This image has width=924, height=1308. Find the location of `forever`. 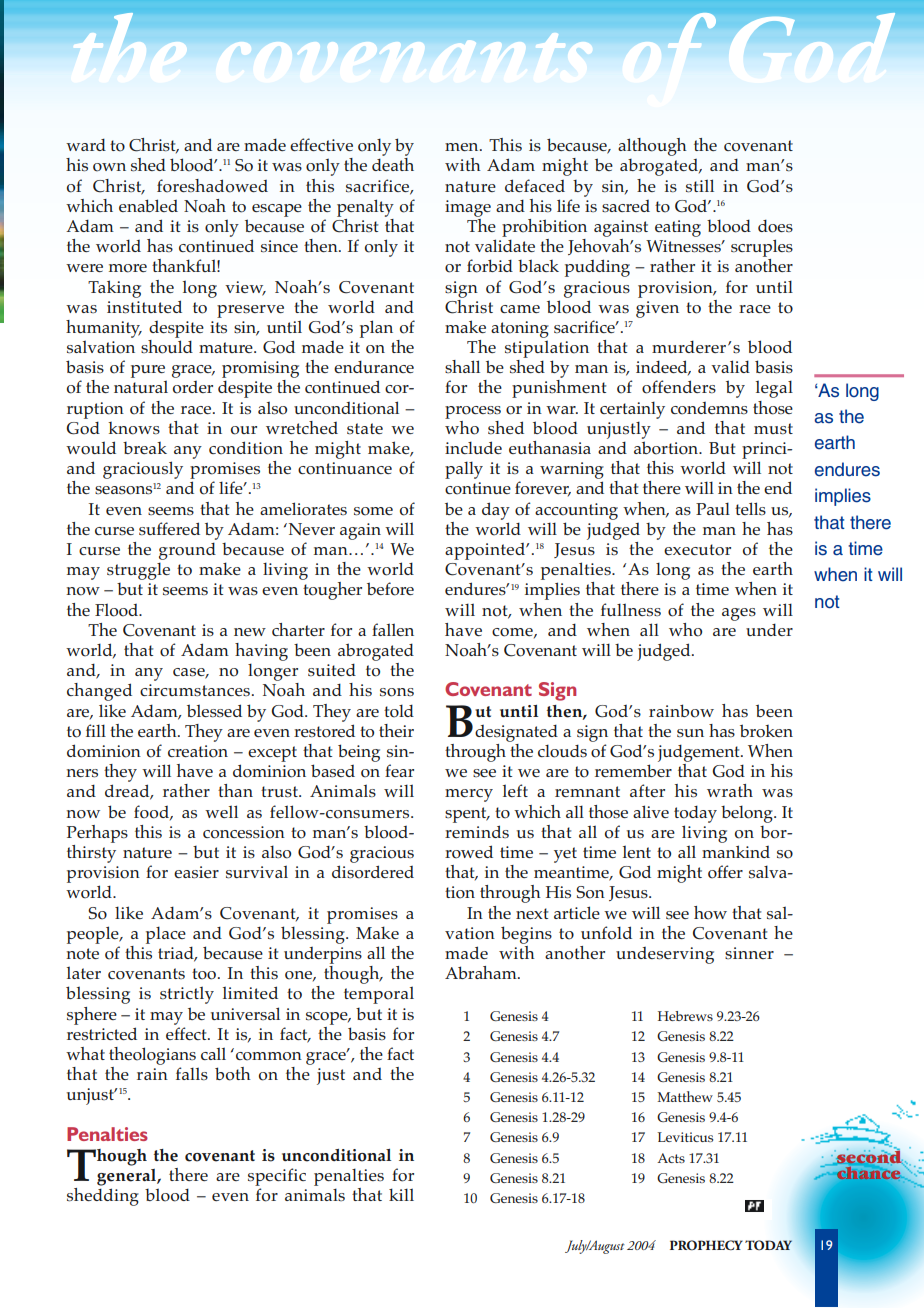

forever is located at coordinates (543, 488).
